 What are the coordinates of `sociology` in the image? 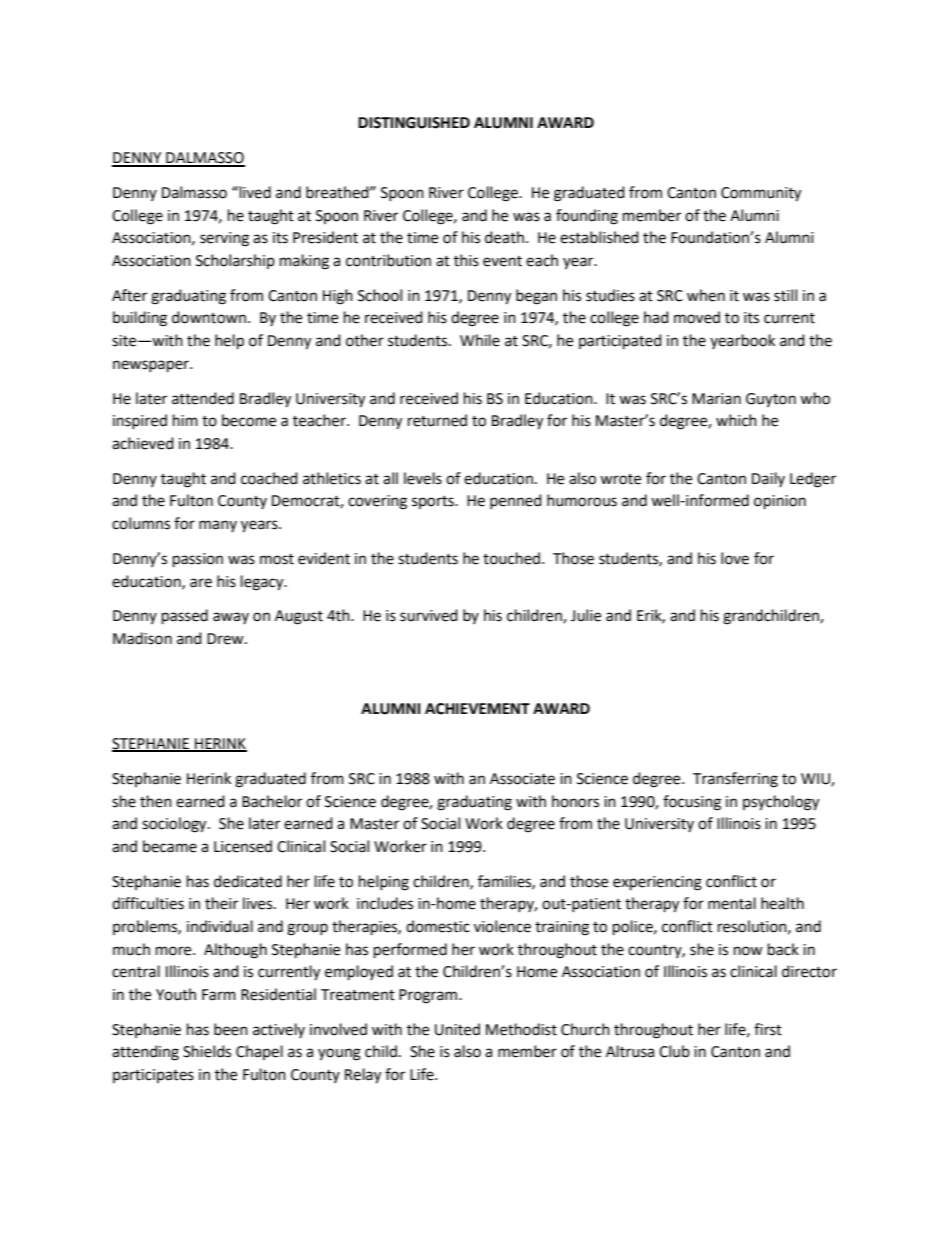 It's located at (175, 825).
